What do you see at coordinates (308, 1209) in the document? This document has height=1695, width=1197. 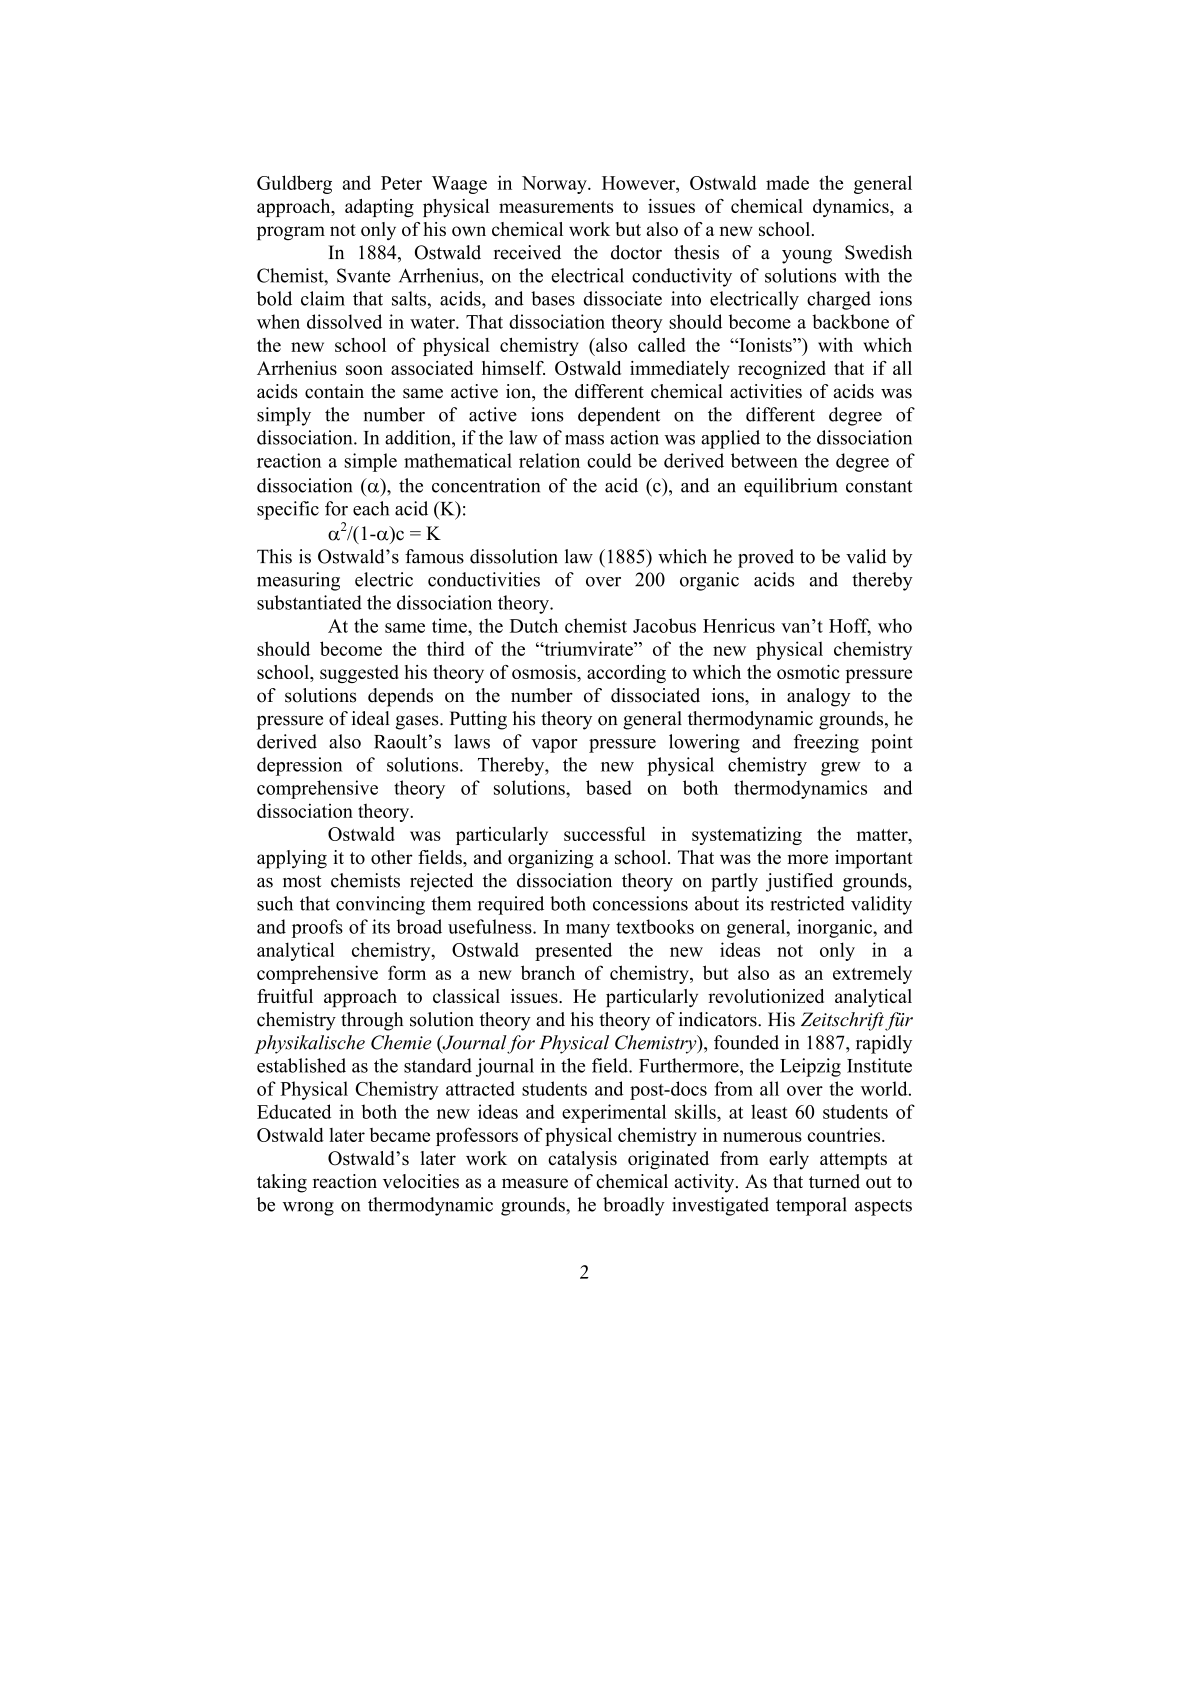 I see `wrong` at bounding box center [308, 1209].
